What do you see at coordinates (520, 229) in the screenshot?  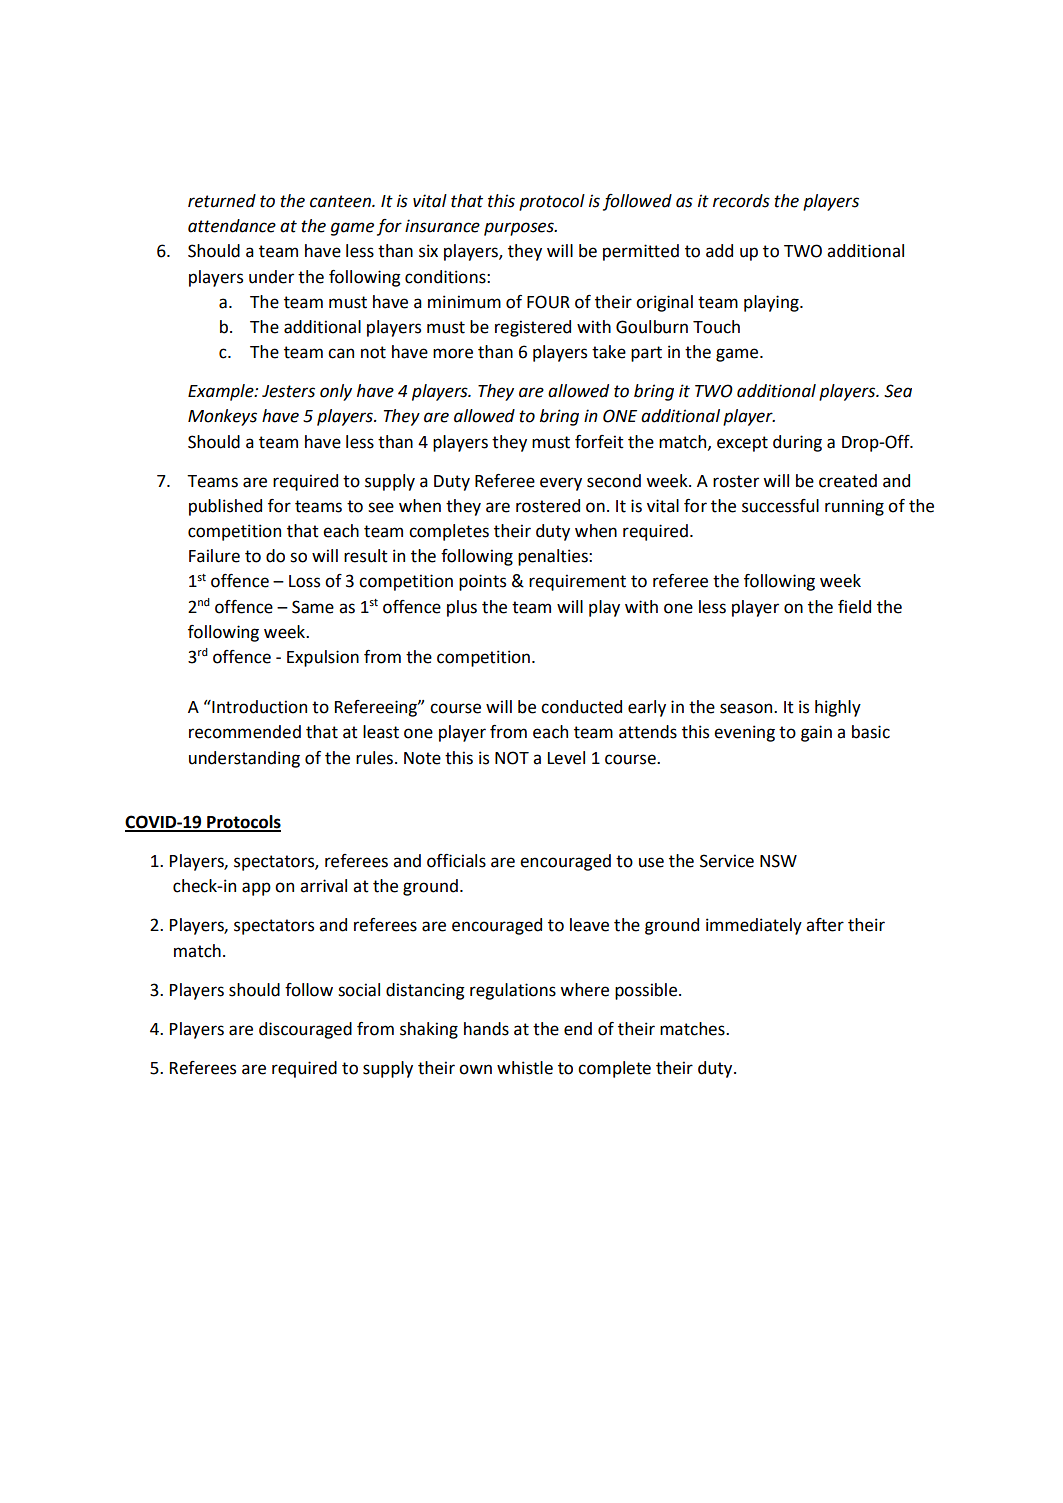 I see `purposes` at bounding box center [520, 229].
